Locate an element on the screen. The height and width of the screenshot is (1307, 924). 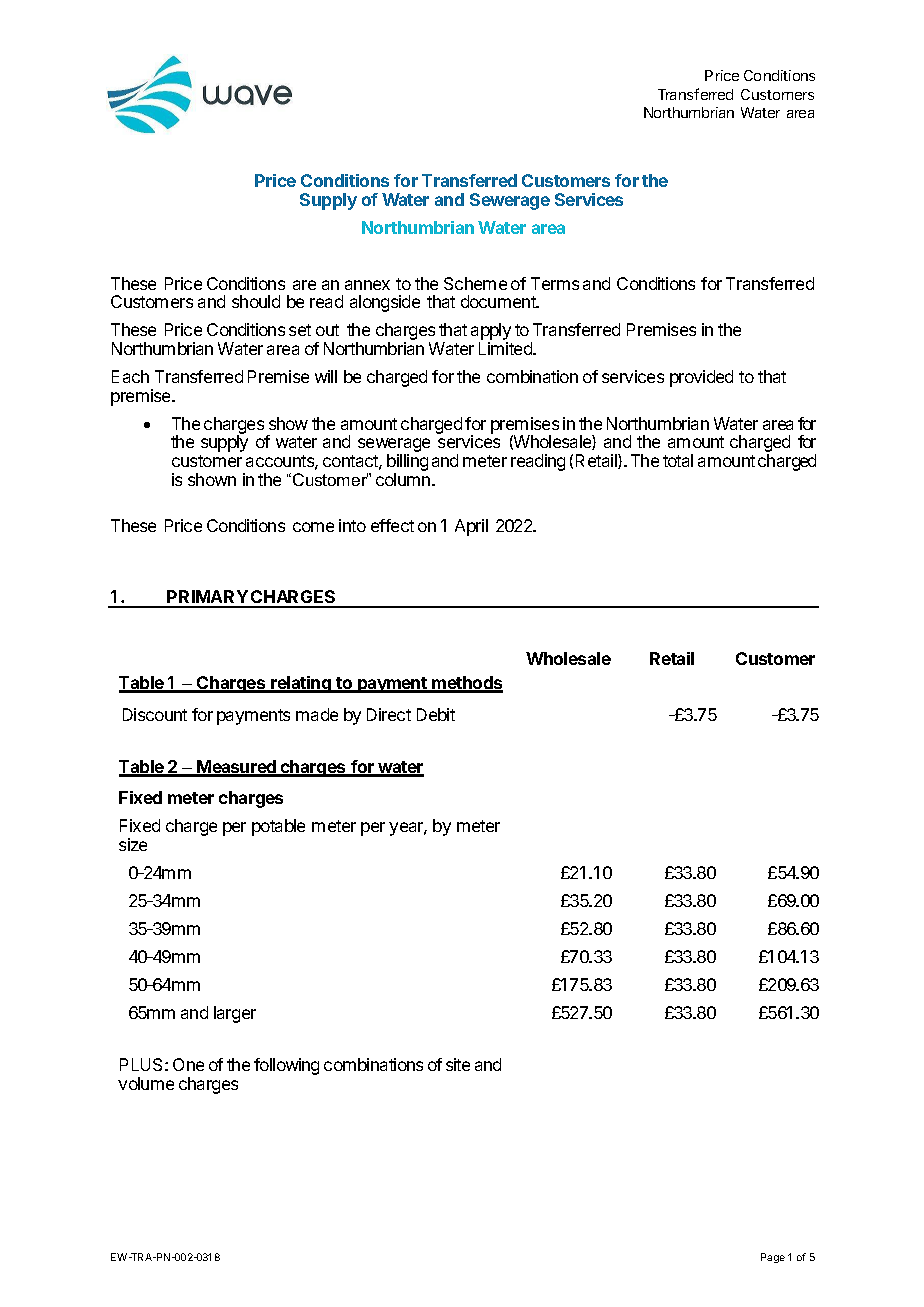
Measured is located at coordinates (237, 768).
